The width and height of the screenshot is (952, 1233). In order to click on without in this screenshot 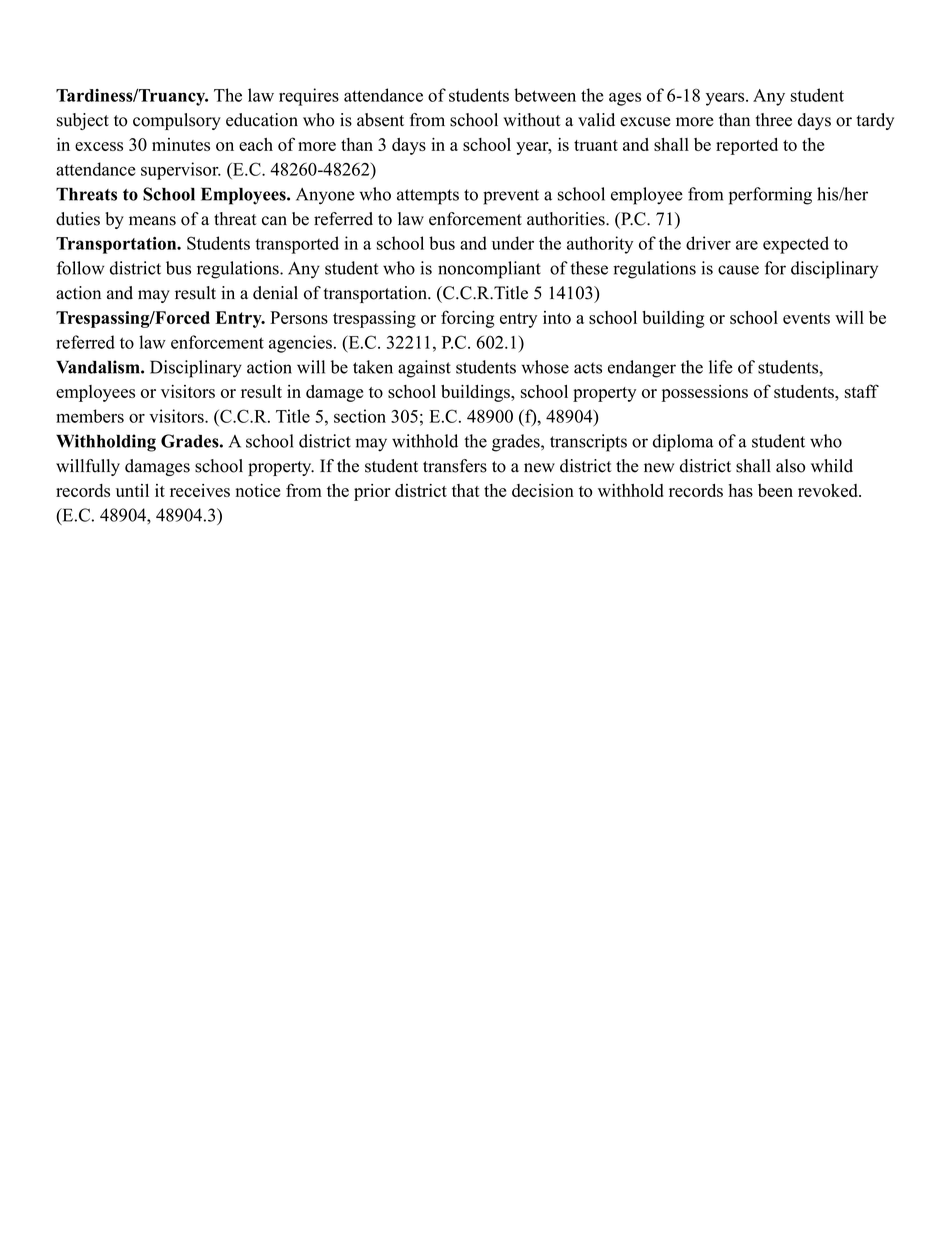, I will do `click(532, 120)`.
